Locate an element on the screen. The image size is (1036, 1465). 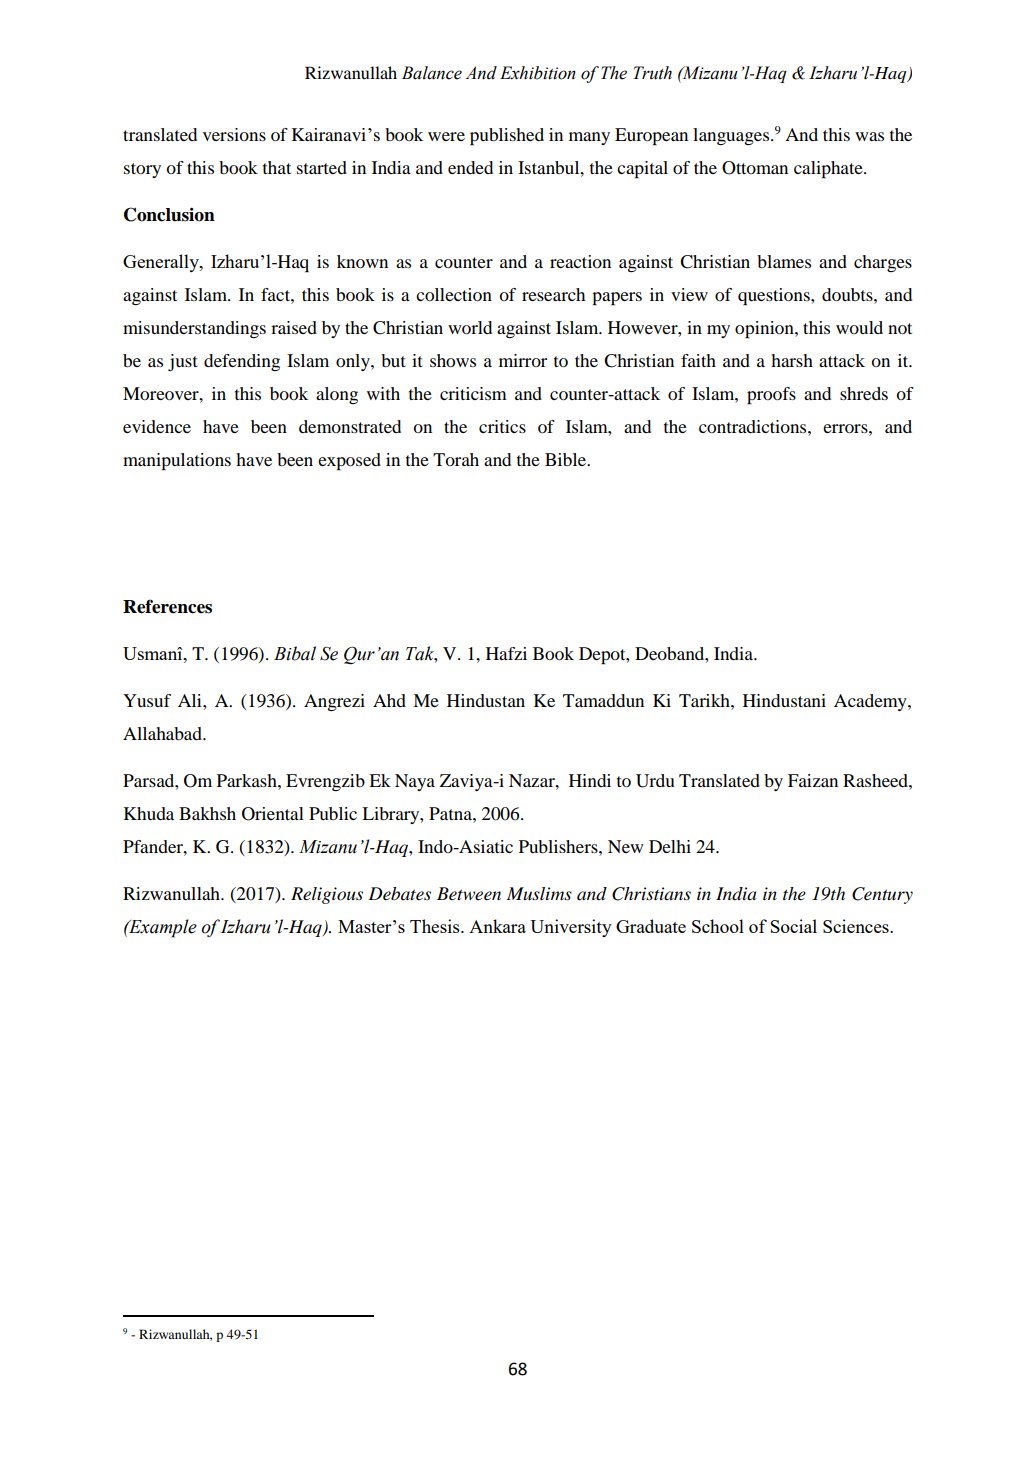
defending is located at coordinates (242, 362).
